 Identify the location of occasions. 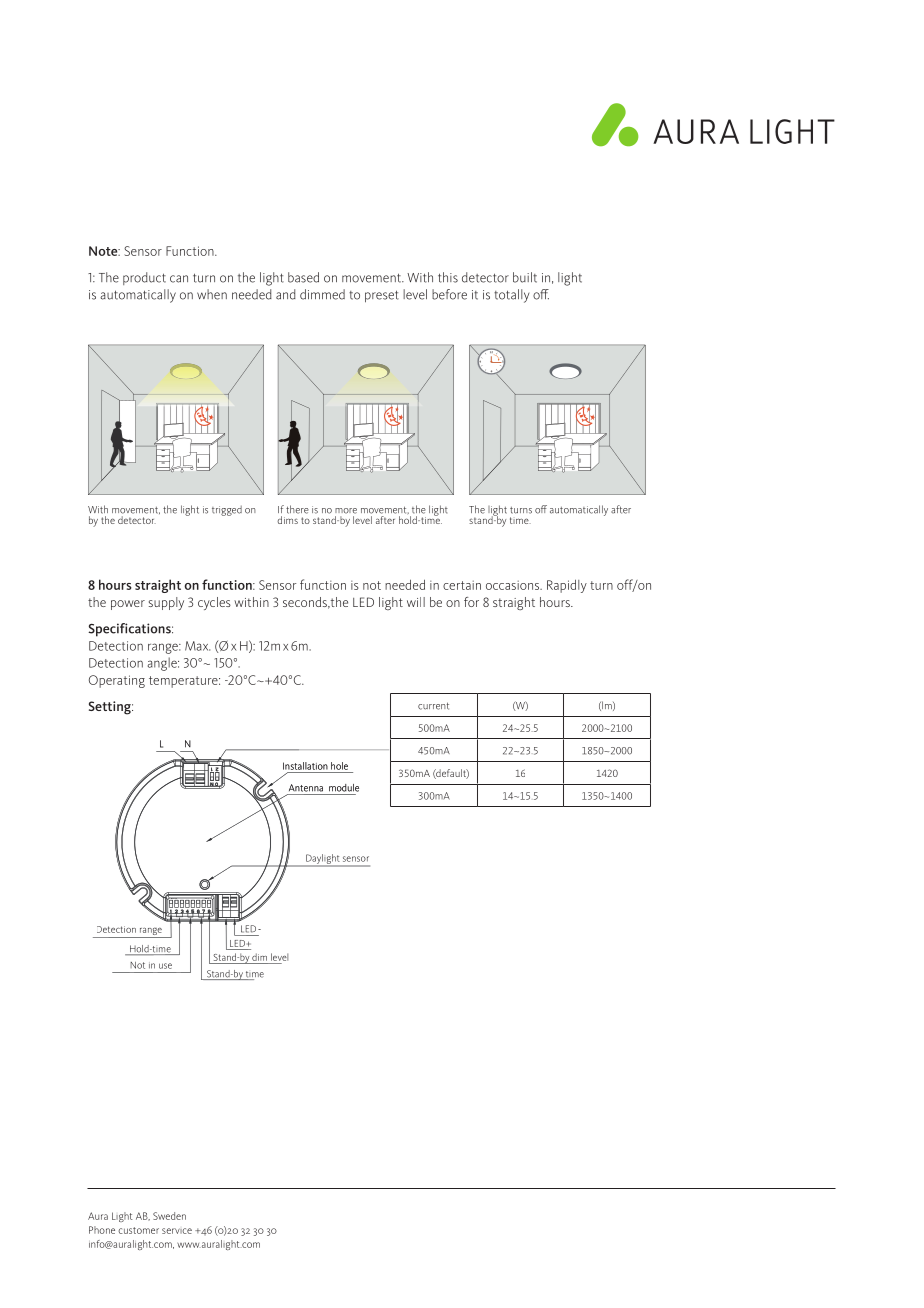
(514, 585).
